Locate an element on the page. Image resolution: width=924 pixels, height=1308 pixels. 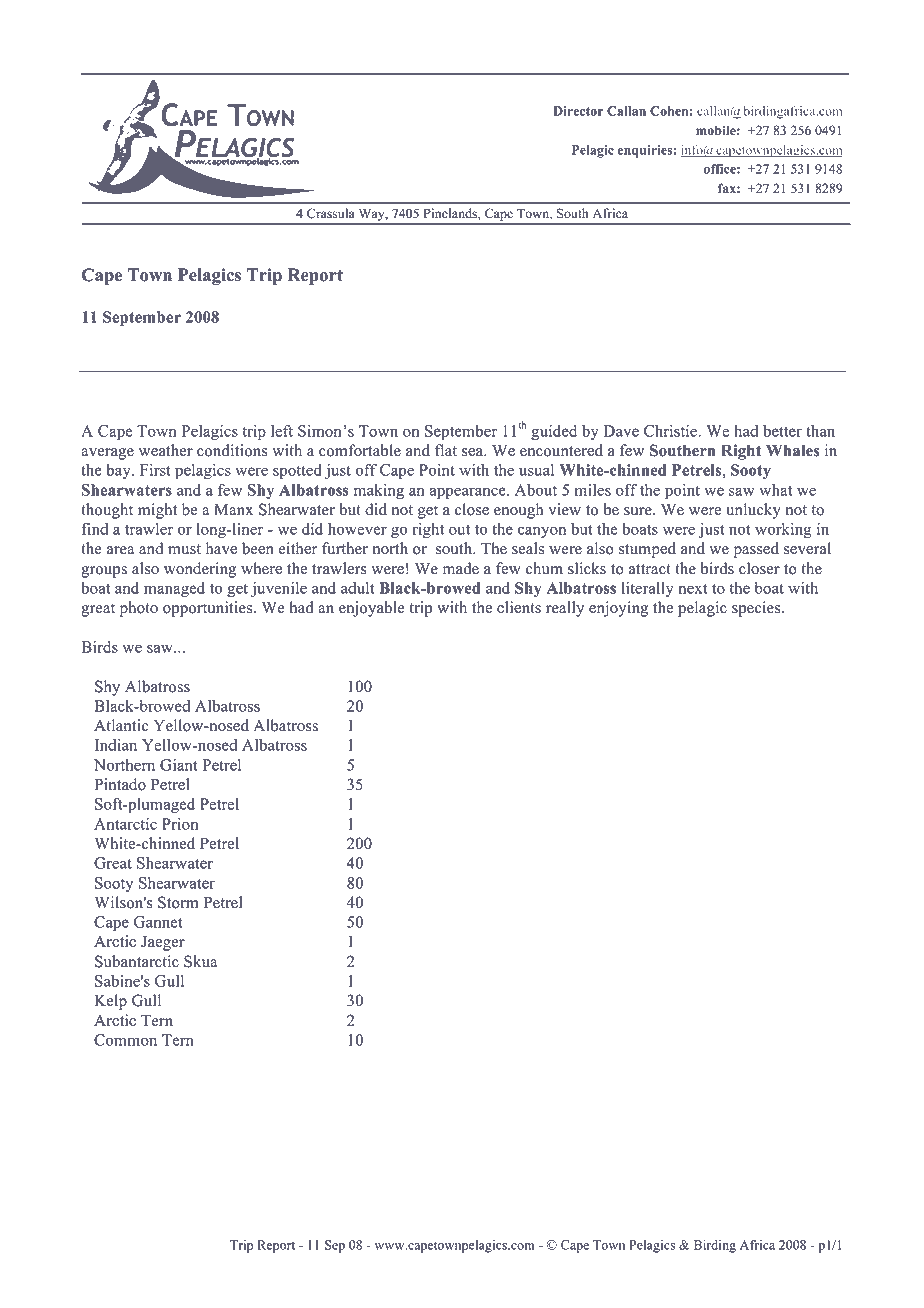
Jaeger is located at coordinates (163, 943).
